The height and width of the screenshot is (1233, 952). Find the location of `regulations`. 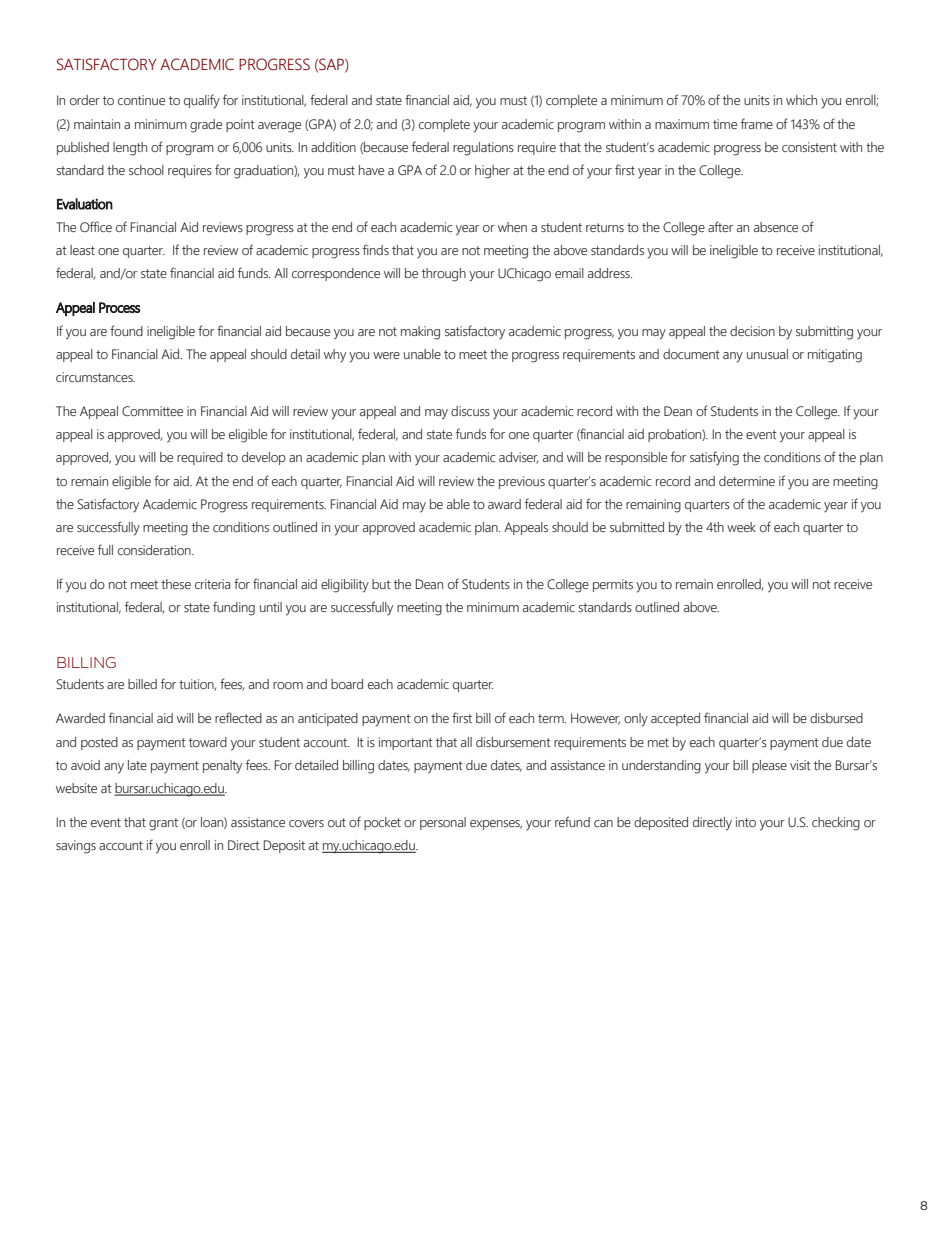

regulations is located at coordinates (483, 149).
